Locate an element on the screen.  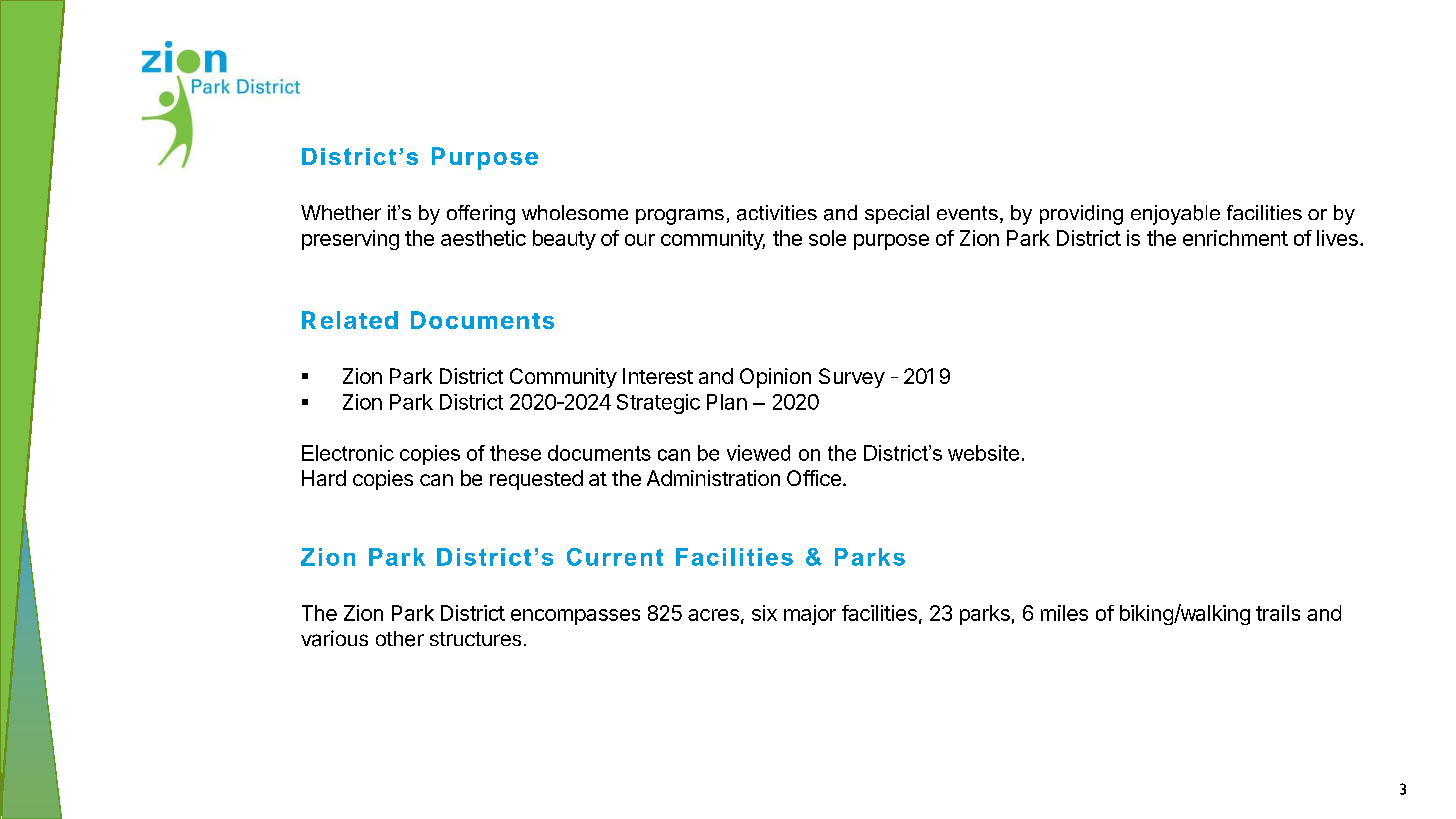
enrichment is located at coordinates (1235, 238).
